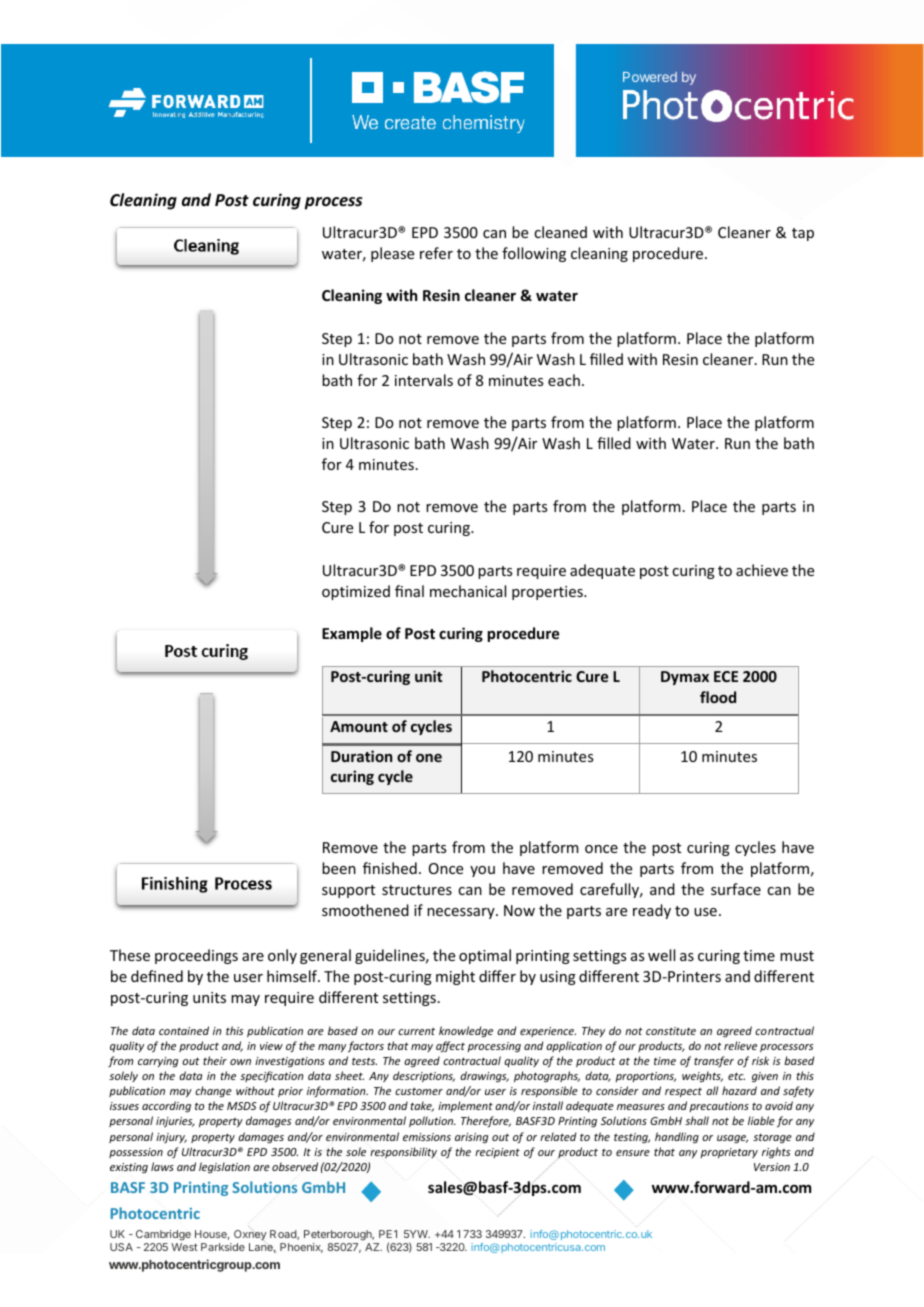 This screenshot has width=924, height=1307. Describe the element at coordinates (436, 253) in the screenshot. I see `refer` at that location.
